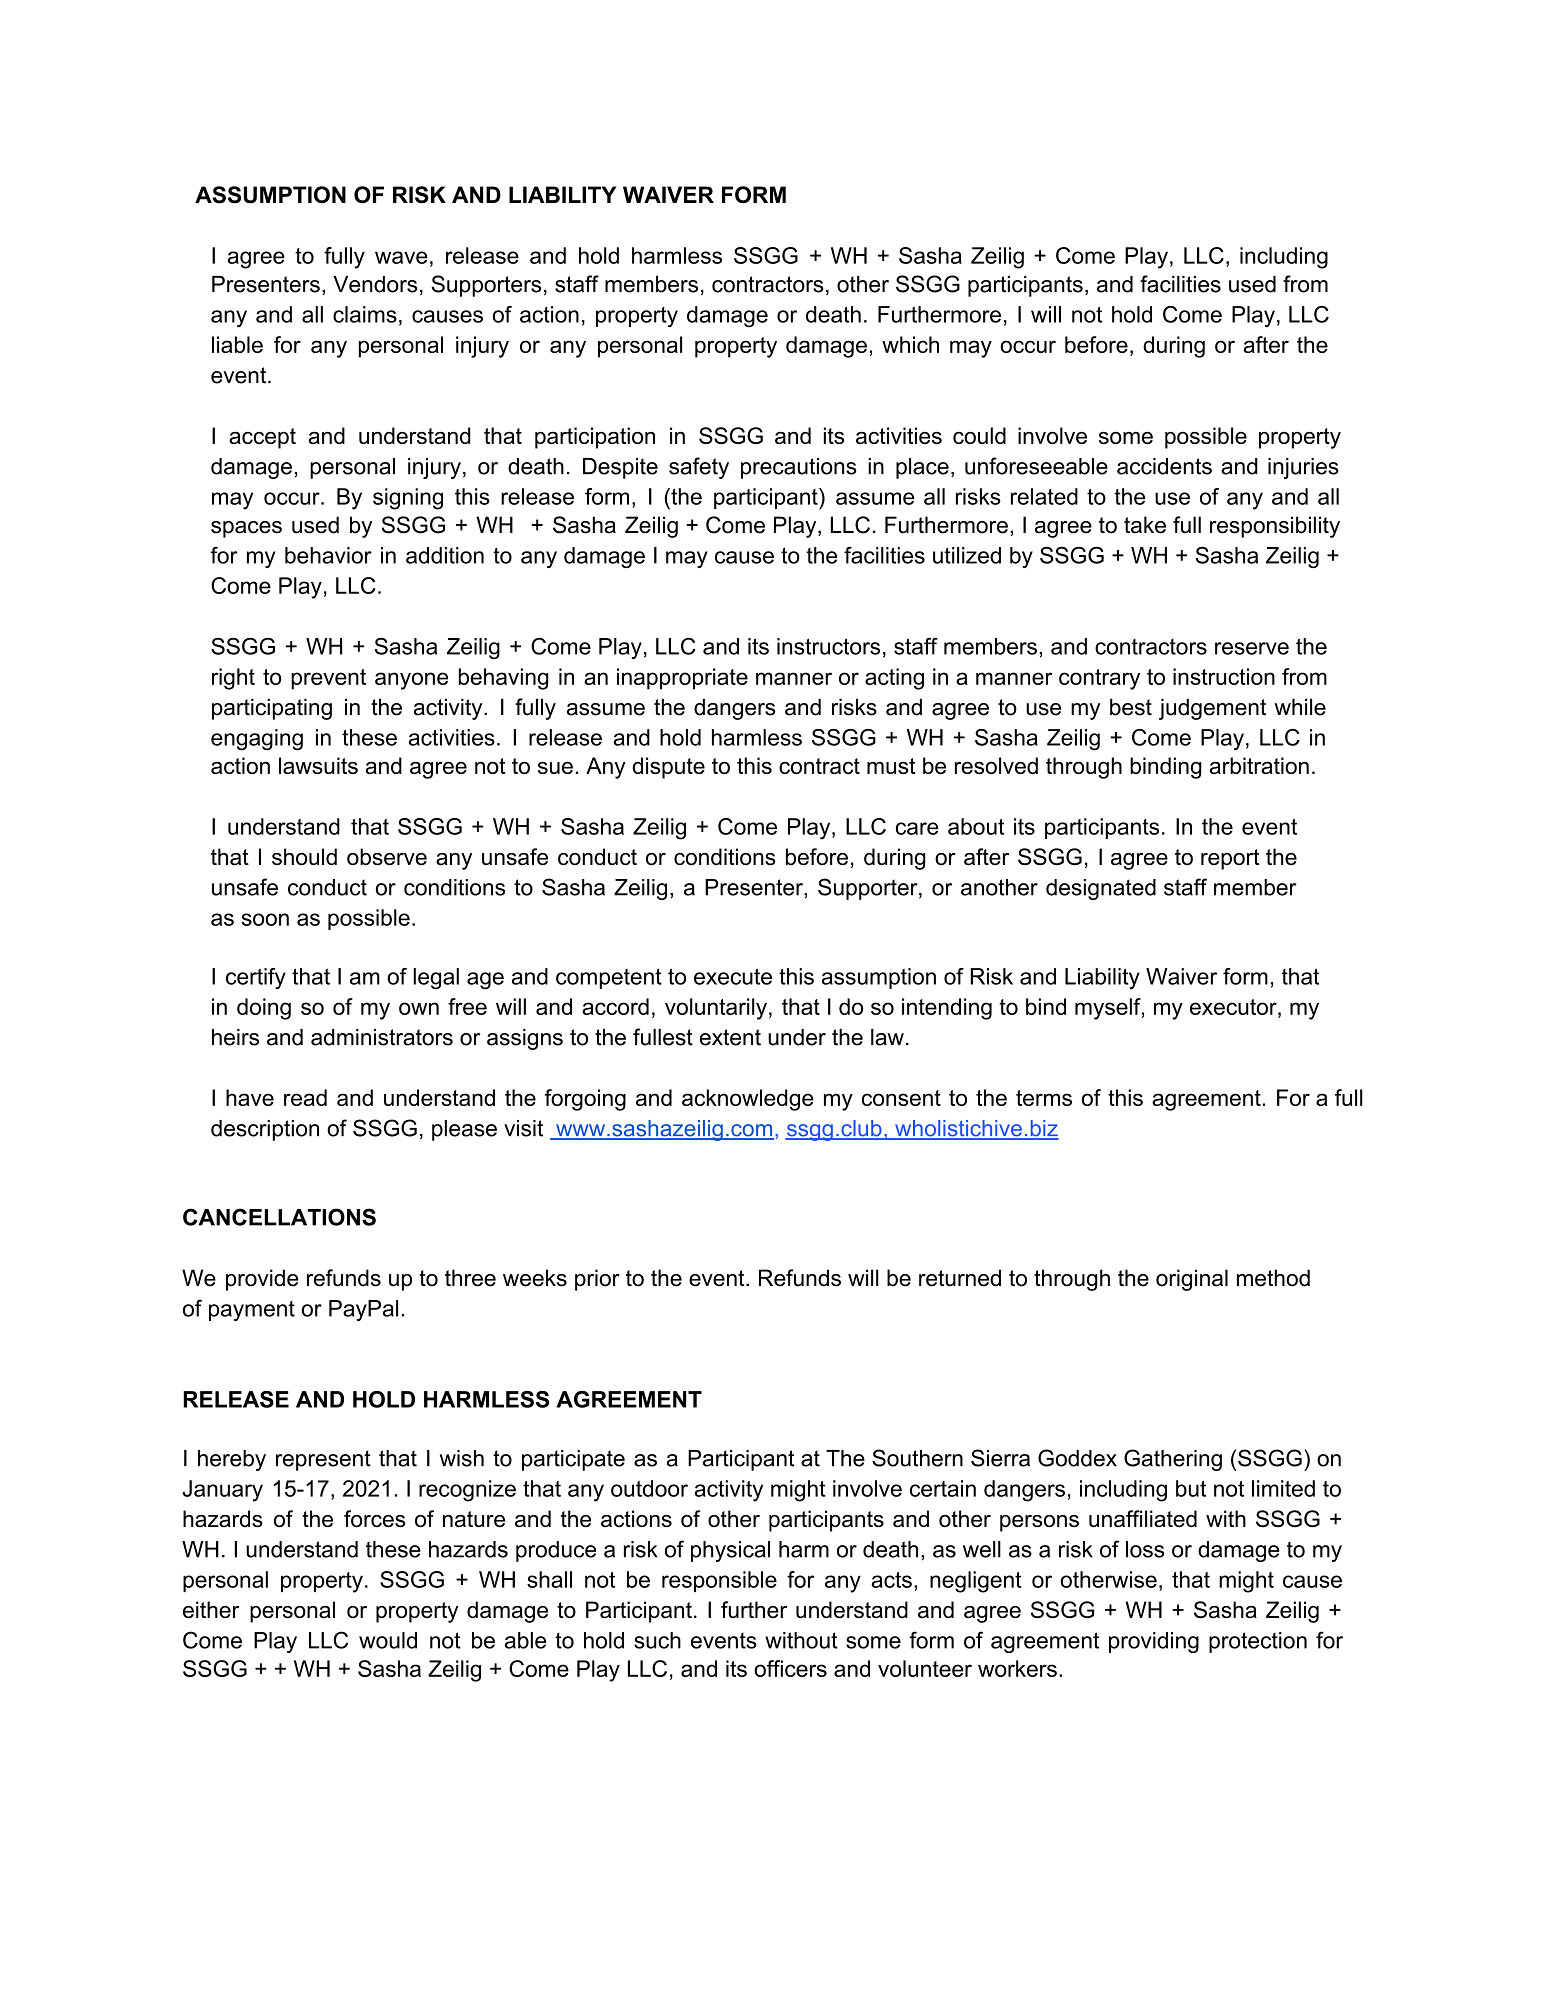 Image resolution: width=1548 pixels, height=2003 pixels. Describe the element at coordinates (1234, 1007) in the screenshot. I see `executor` at that location.
